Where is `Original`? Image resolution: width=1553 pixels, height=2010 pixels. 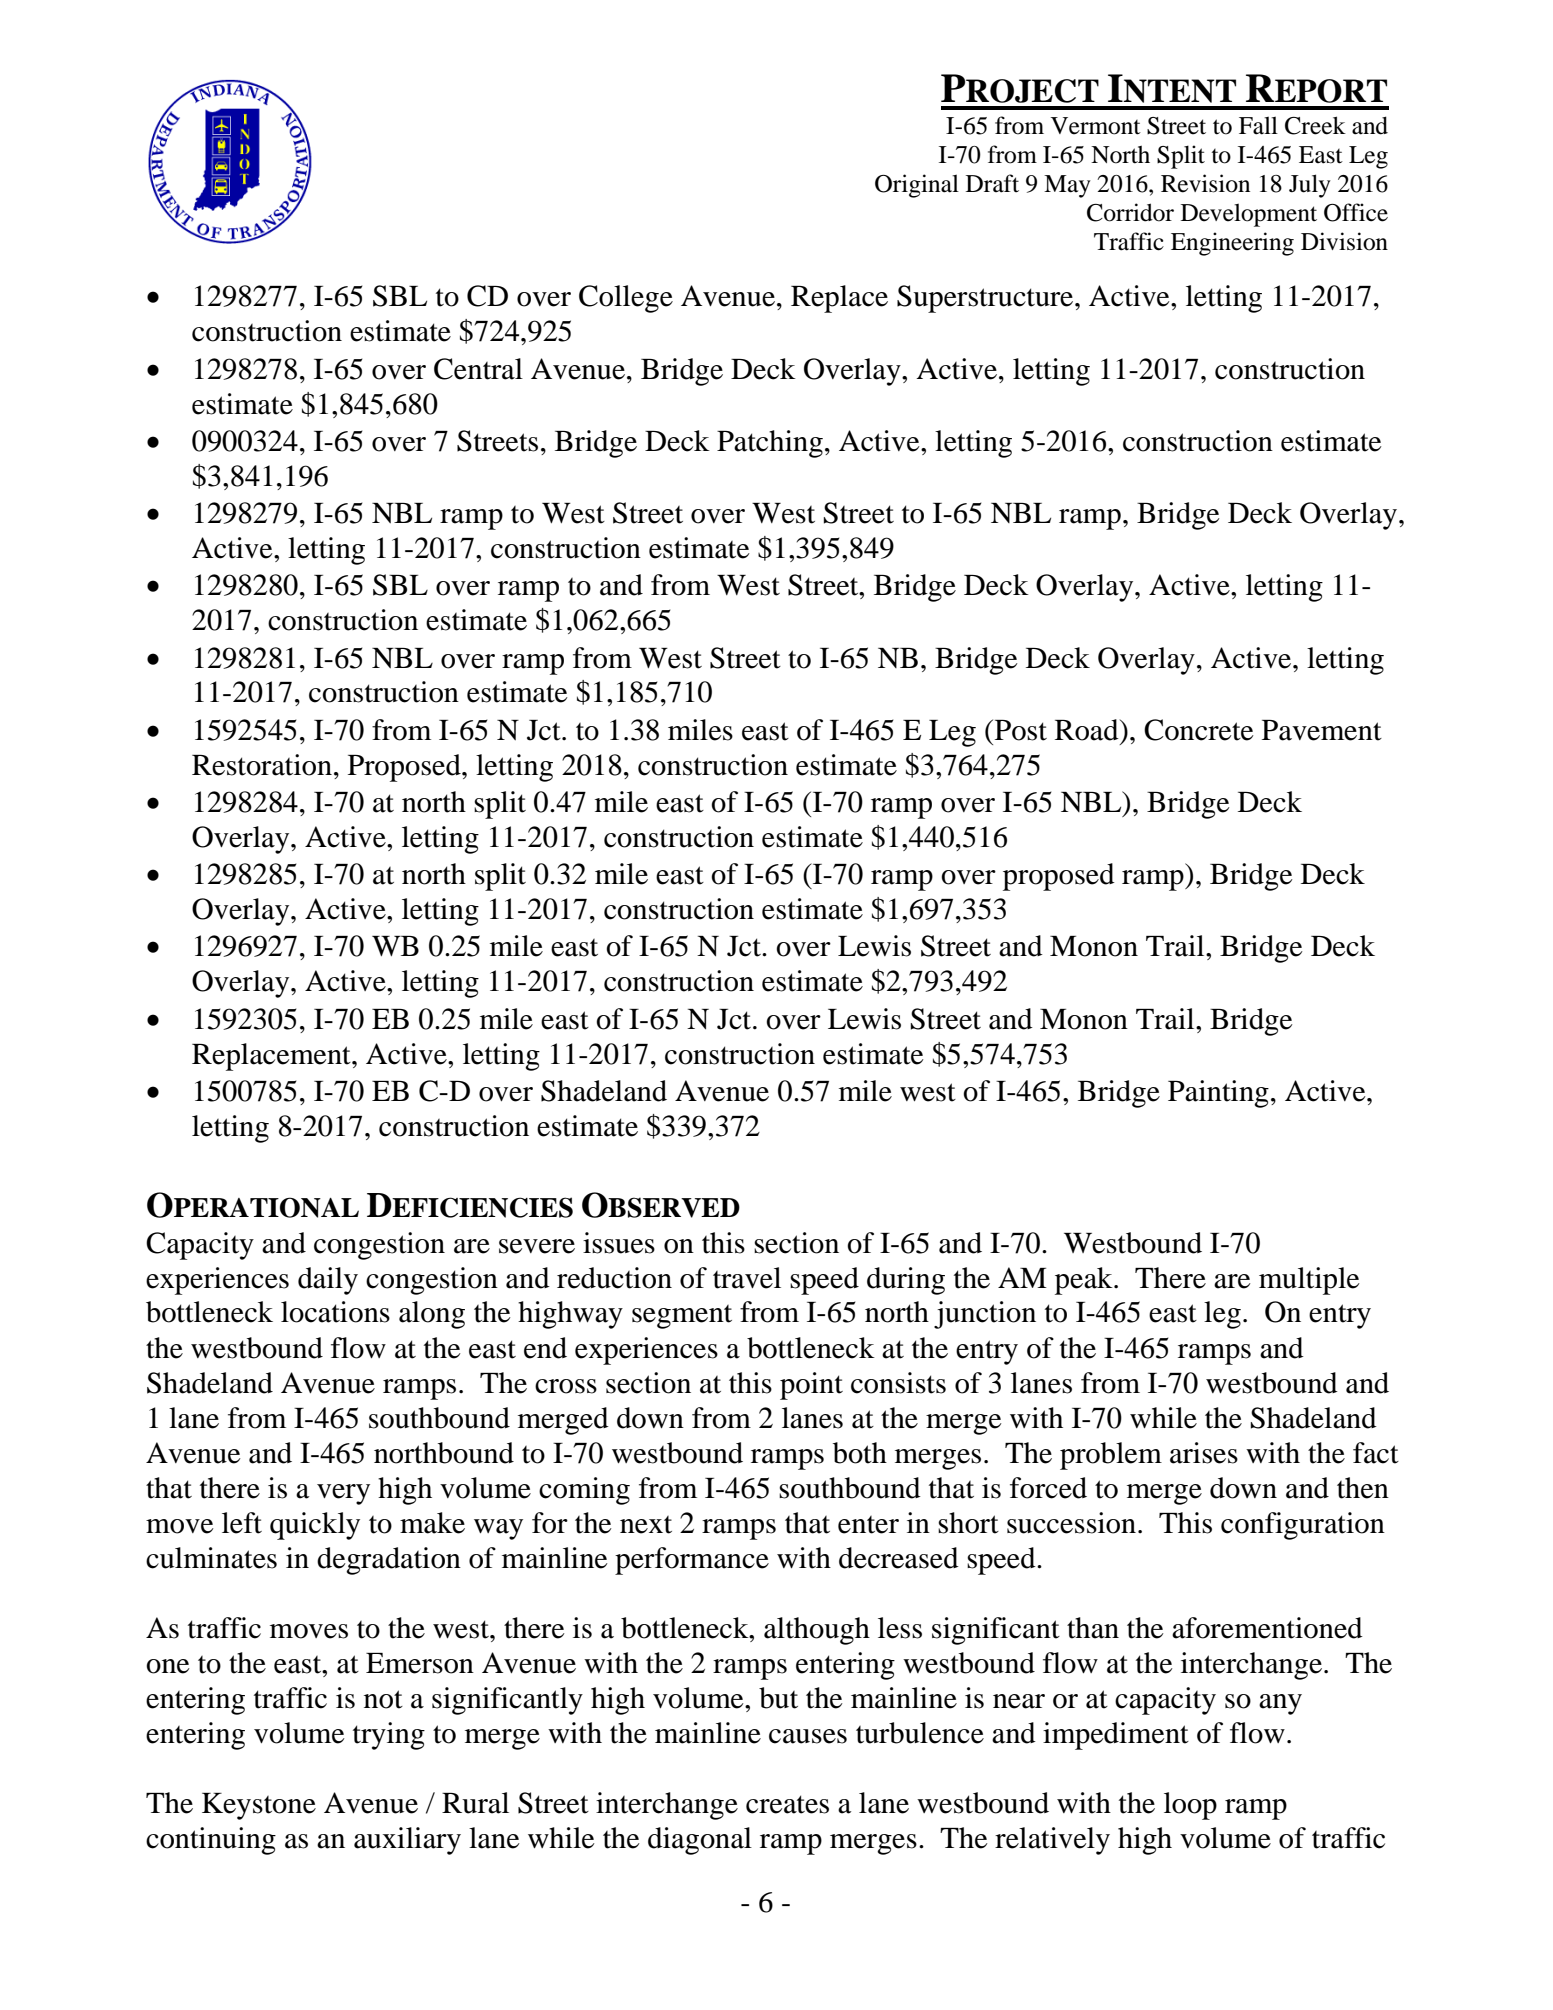 Original is located at coordinates (917, 186).
